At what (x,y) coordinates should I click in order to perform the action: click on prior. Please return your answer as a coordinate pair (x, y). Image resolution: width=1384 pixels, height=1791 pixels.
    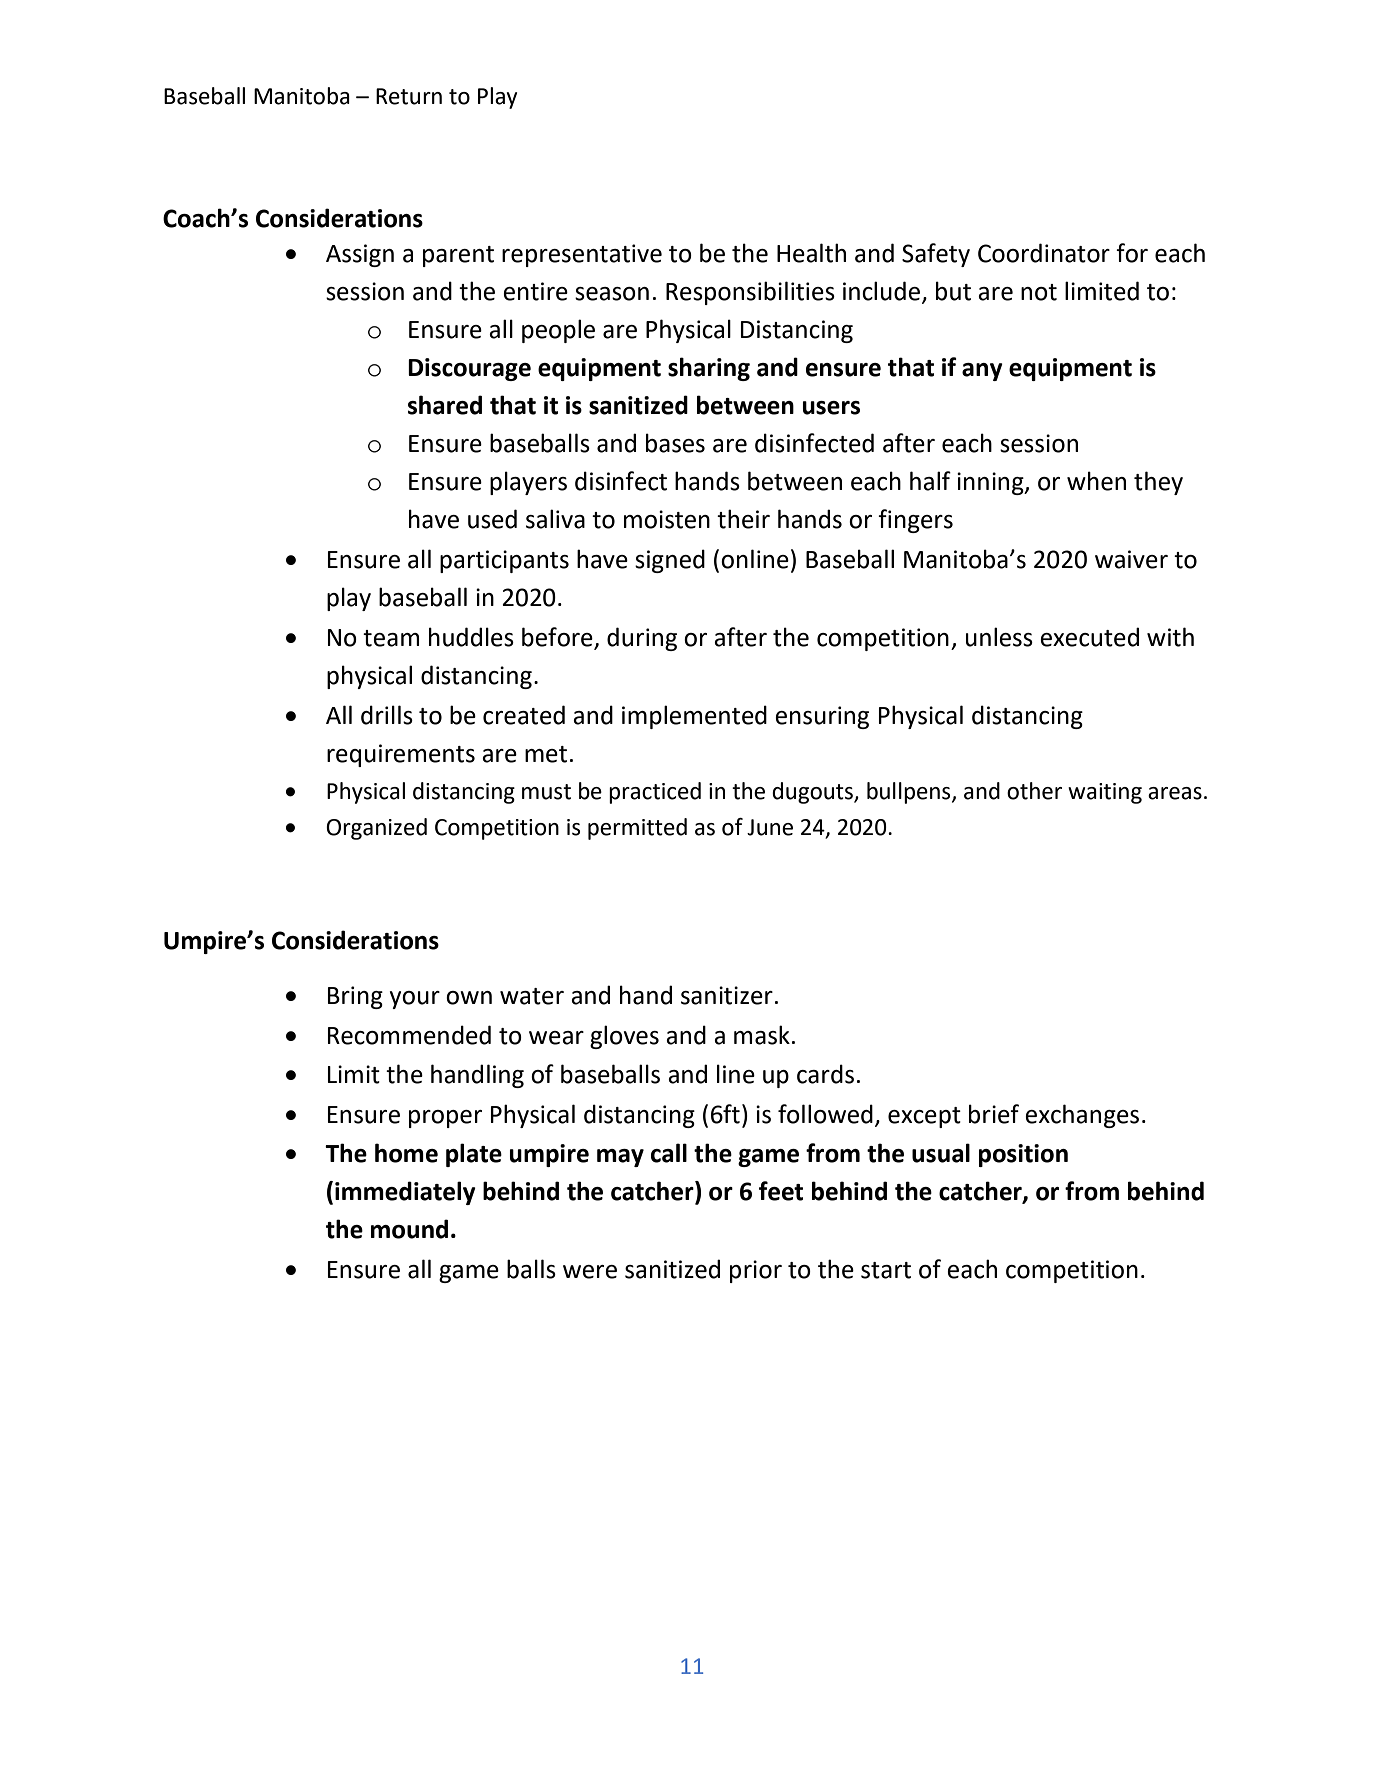
    Looking at the image, I should click on (756, 1271).
